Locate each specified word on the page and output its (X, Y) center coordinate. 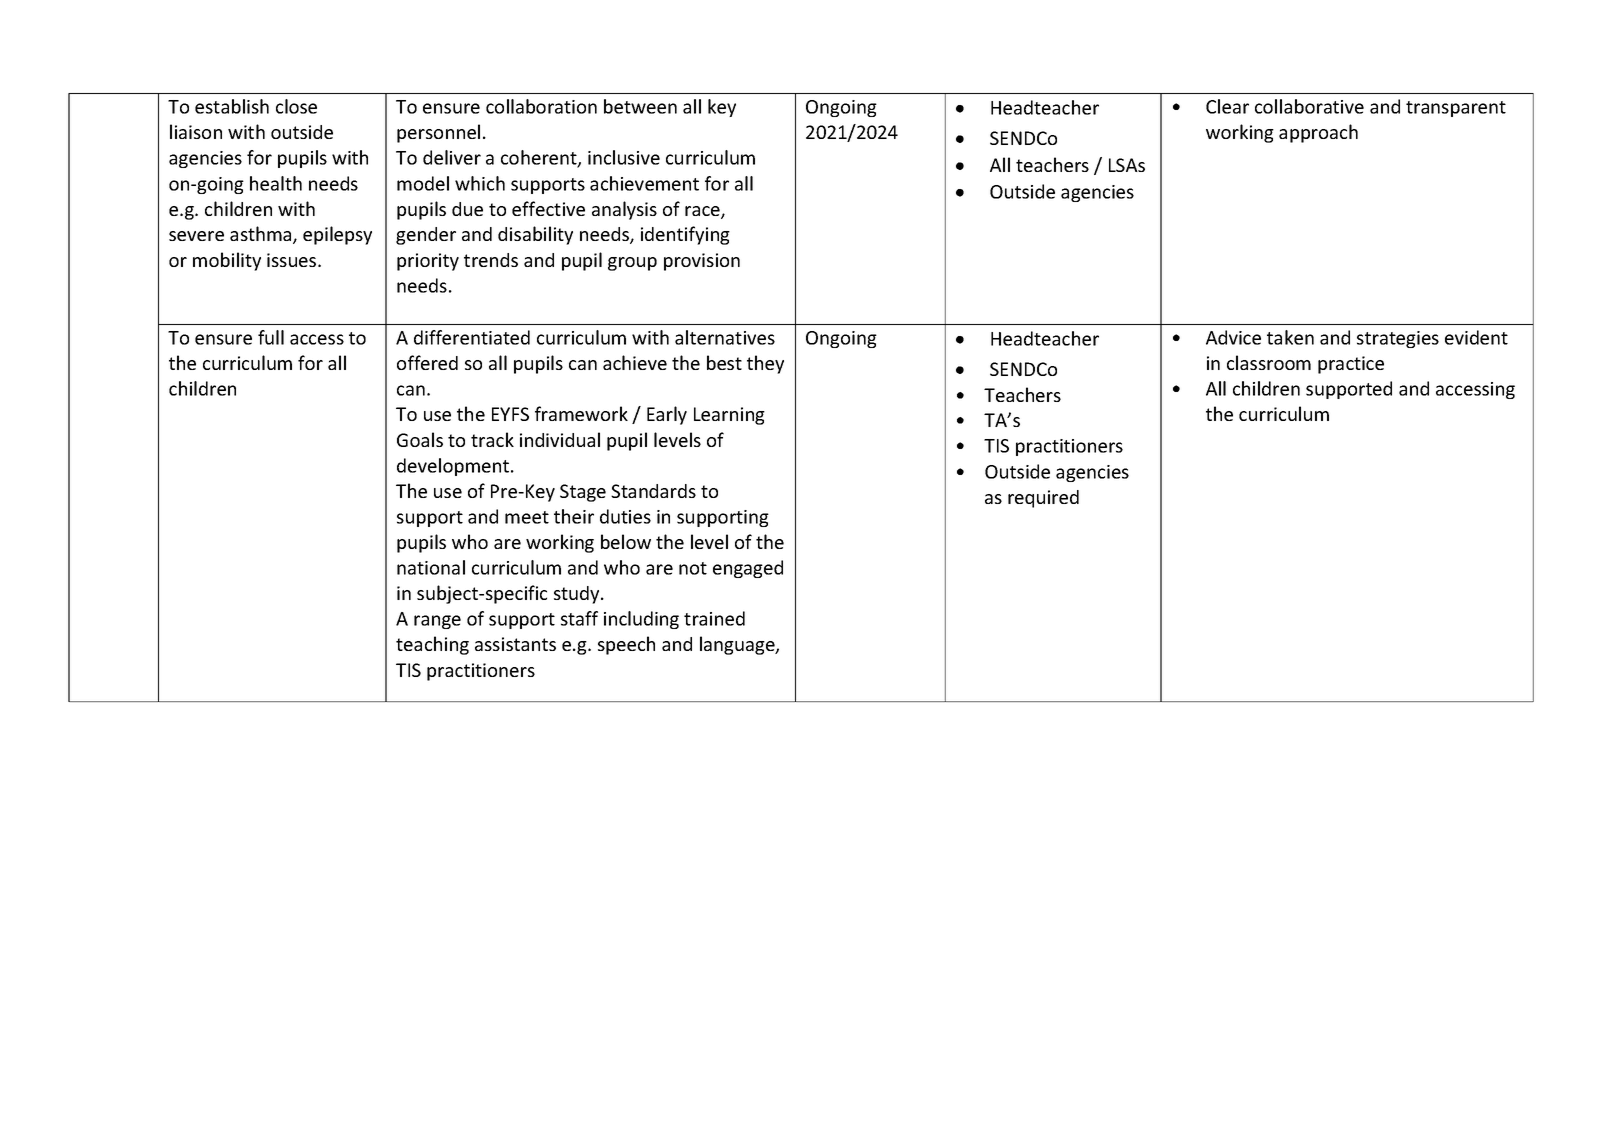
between (640, 106)
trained (714, 618)
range (437, 622)
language (738, 645)
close (296, 106)
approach (1318, 133)
